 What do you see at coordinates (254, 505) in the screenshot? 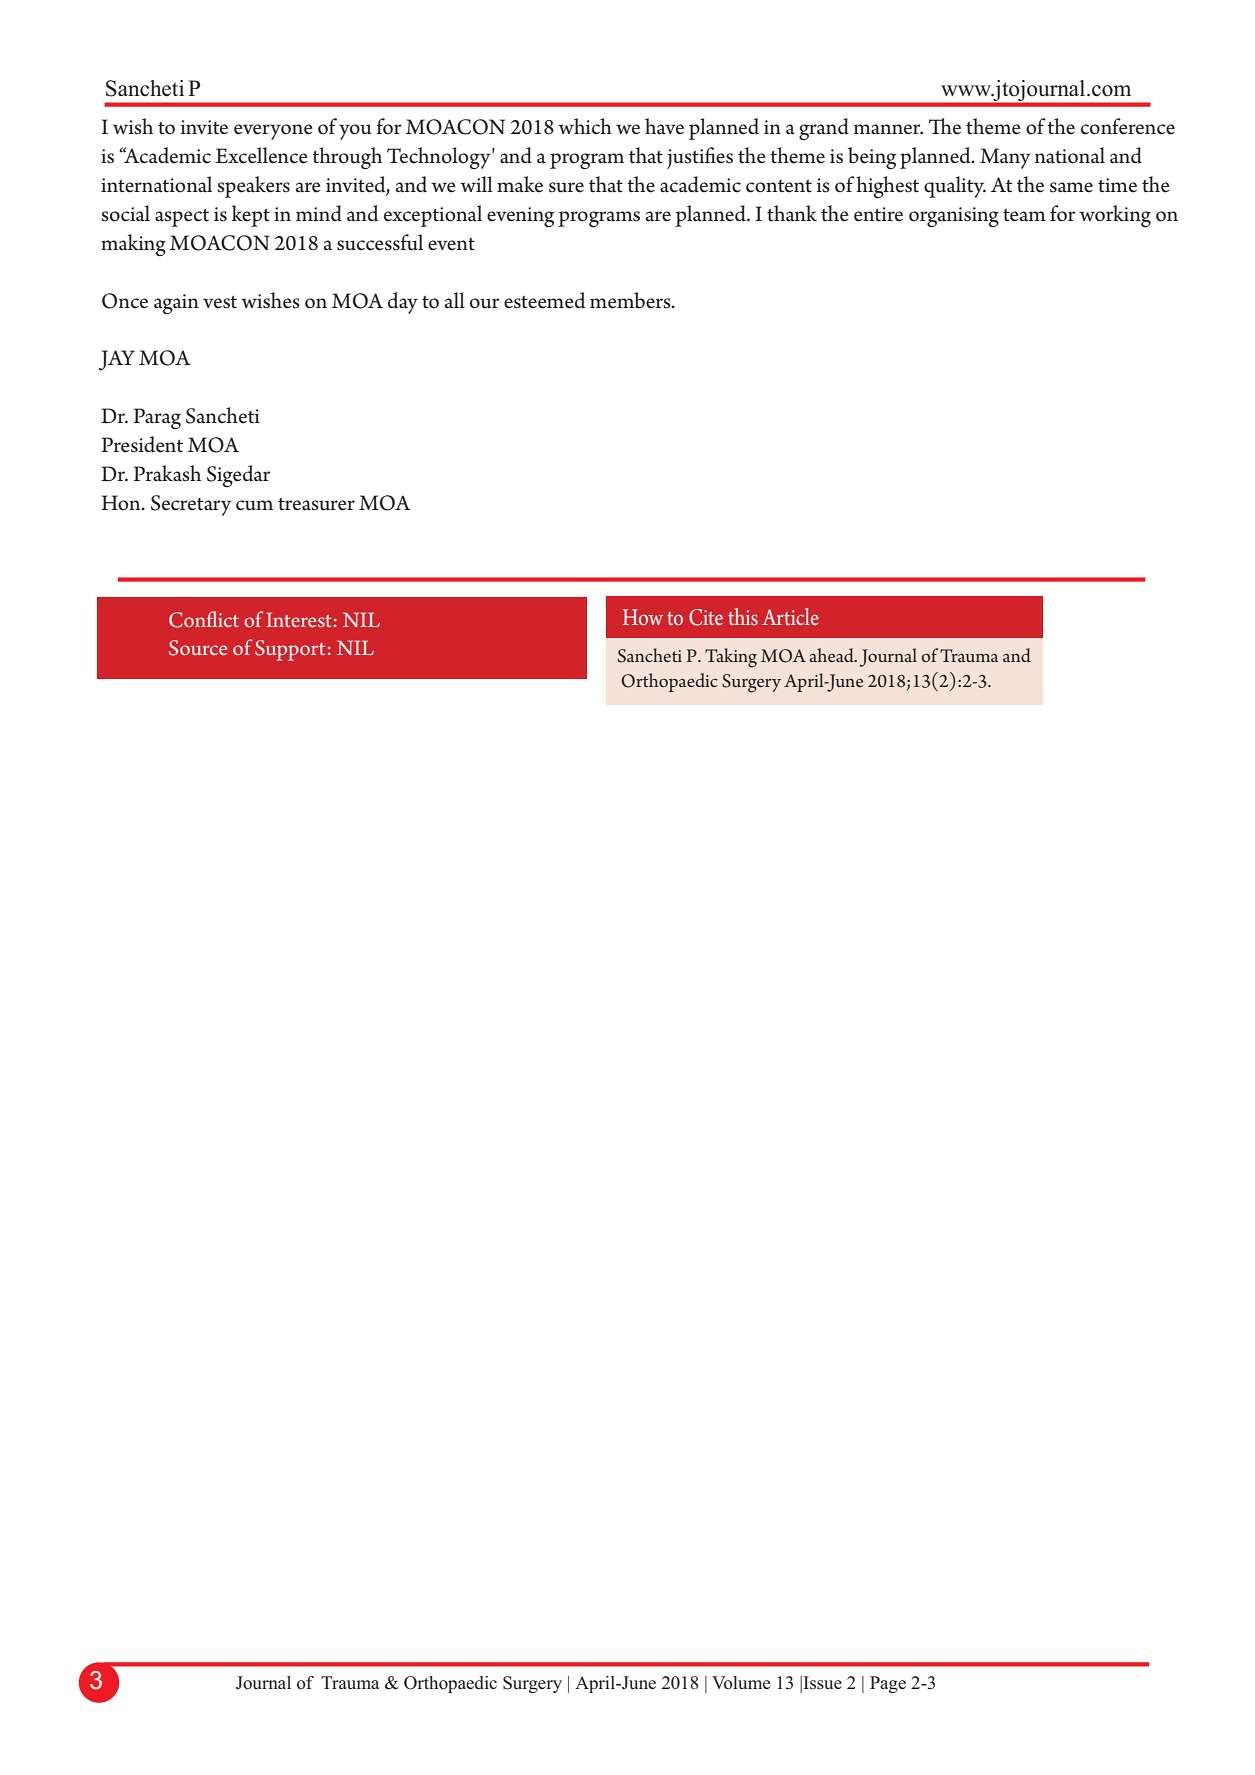
I see `cum` at bounding box center [254, 505].
